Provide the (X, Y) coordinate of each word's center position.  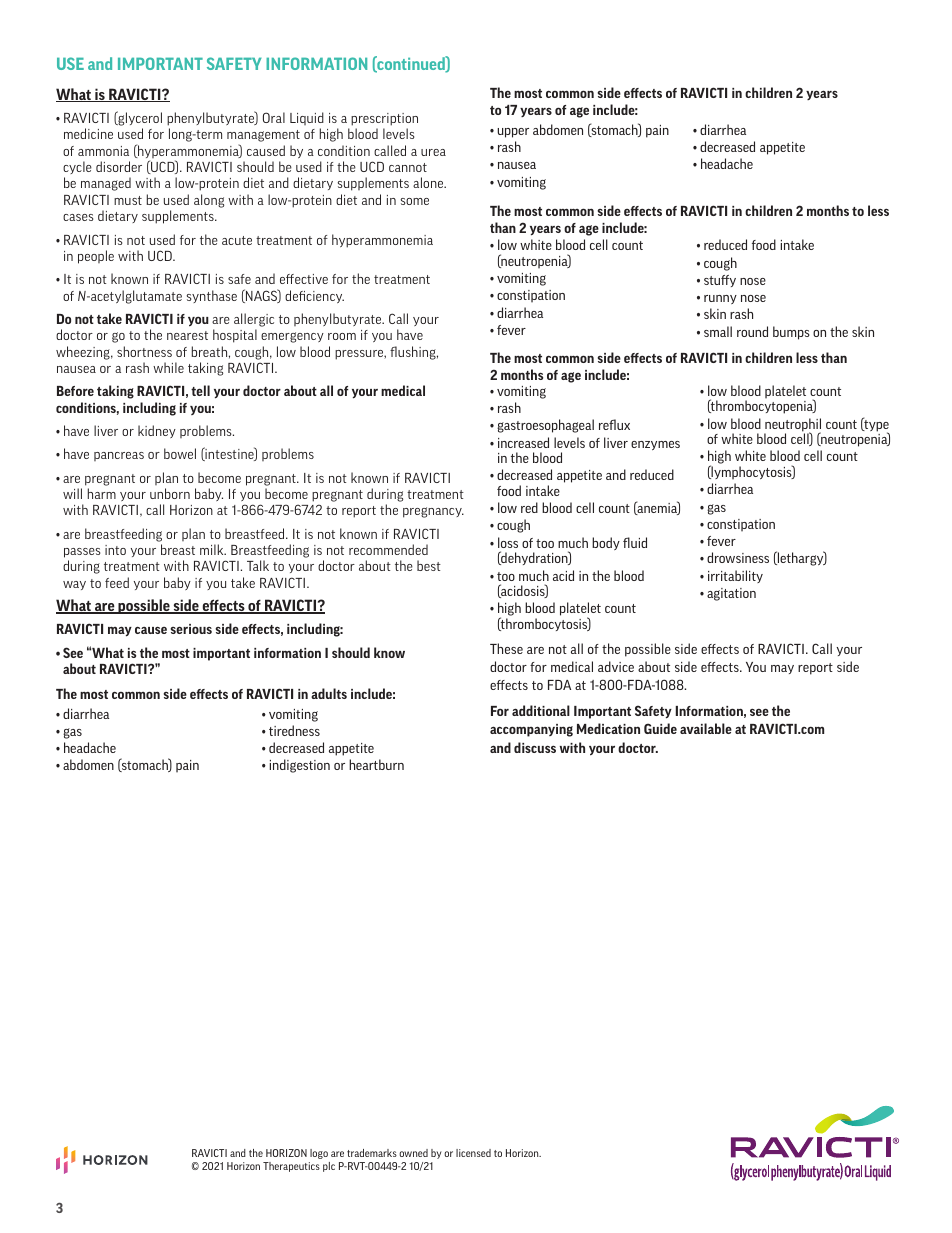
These (506, 648)
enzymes (655, 445)
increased (523, 442)
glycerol (139, 120)
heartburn (376, 764)
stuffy (720, 281)
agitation (731, 594)
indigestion (300, 766)
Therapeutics (291, 1167)
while (168, 367)
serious (191, 629)
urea (433, 152)
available (706, 728)
